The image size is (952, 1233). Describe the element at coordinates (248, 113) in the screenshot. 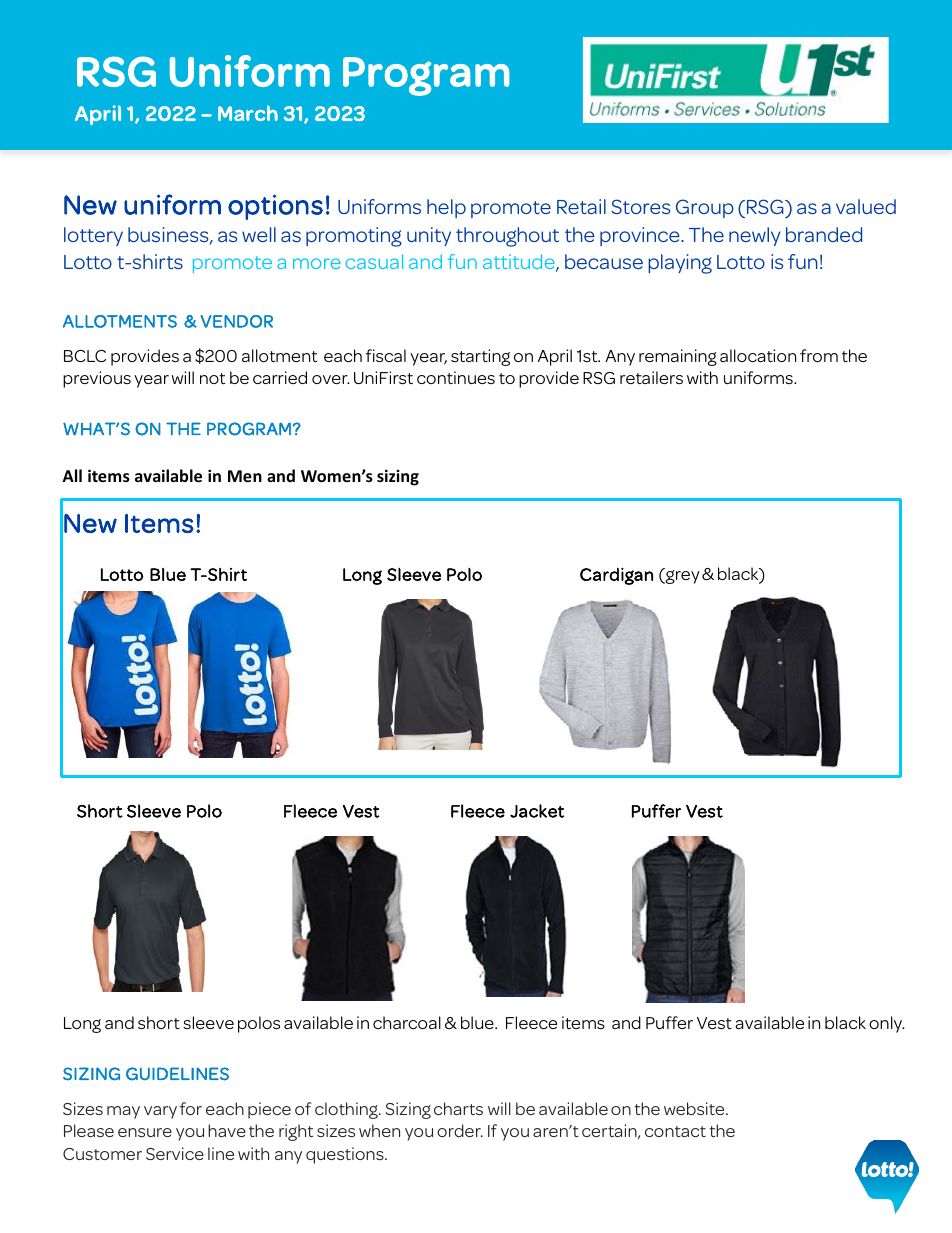

I see `March` at that location.
